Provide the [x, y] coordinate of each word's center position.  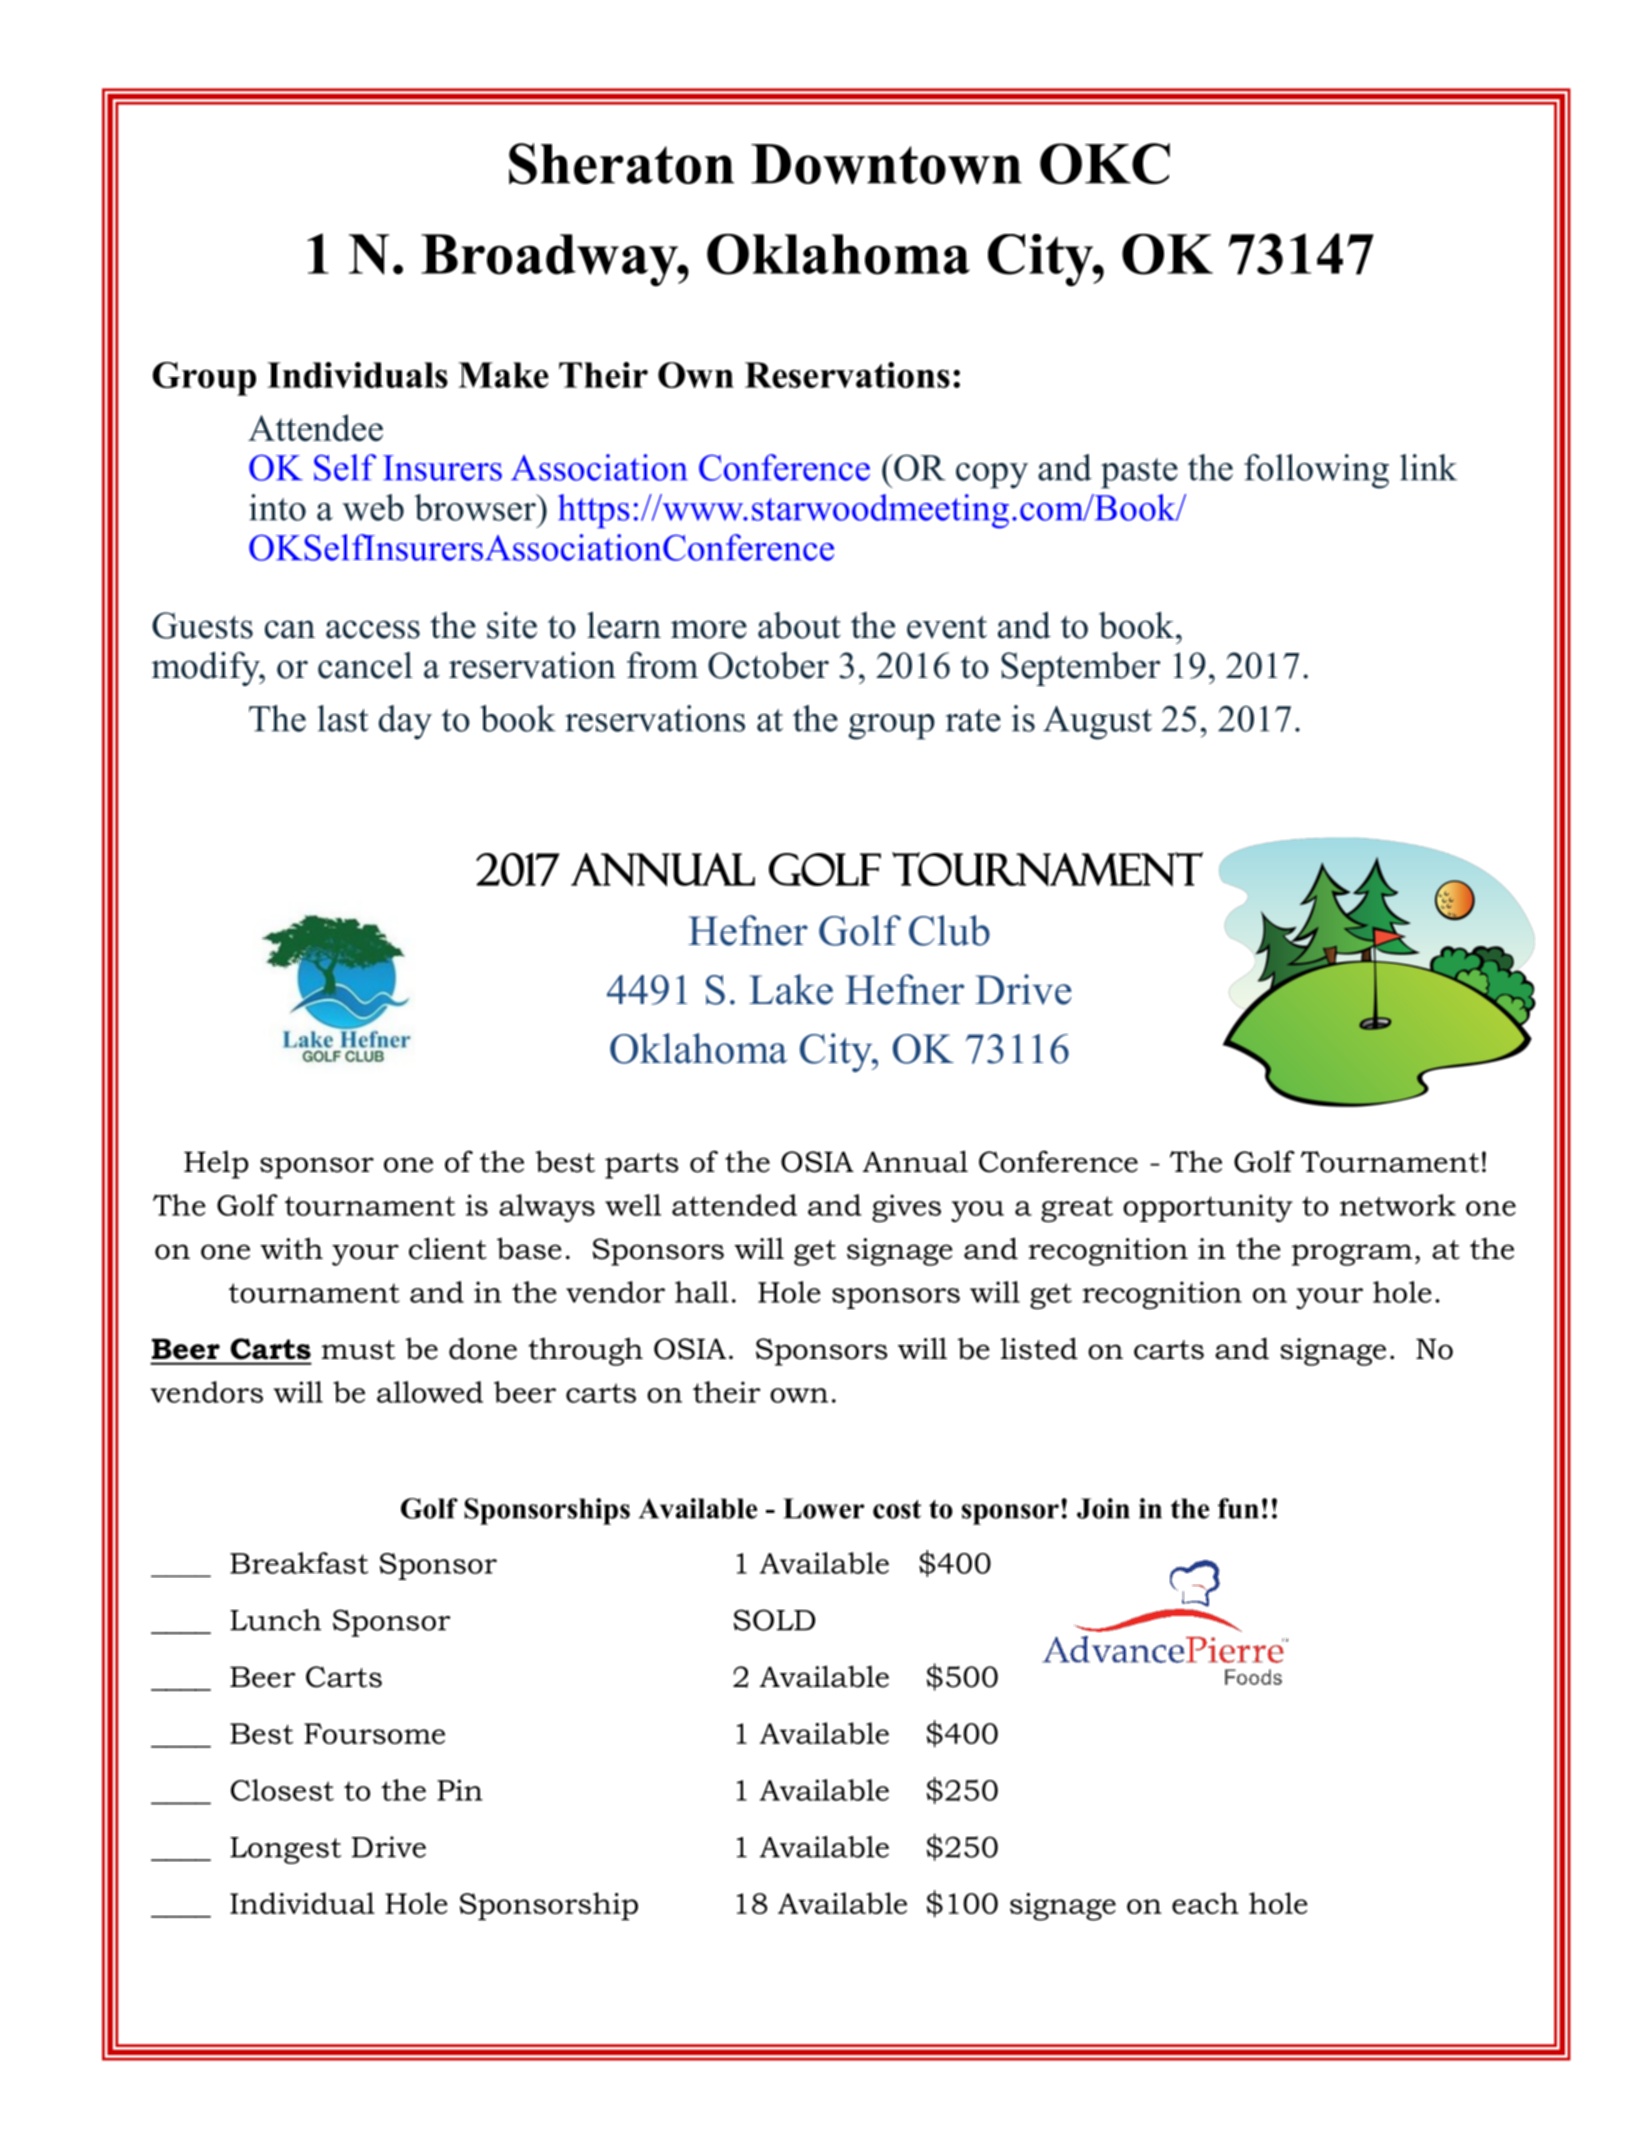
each [1205, 1903]
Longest [285, 1850]
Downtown [886, 164]
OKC [1105, 163]
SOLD [774, 1620]
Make [503, 375]
